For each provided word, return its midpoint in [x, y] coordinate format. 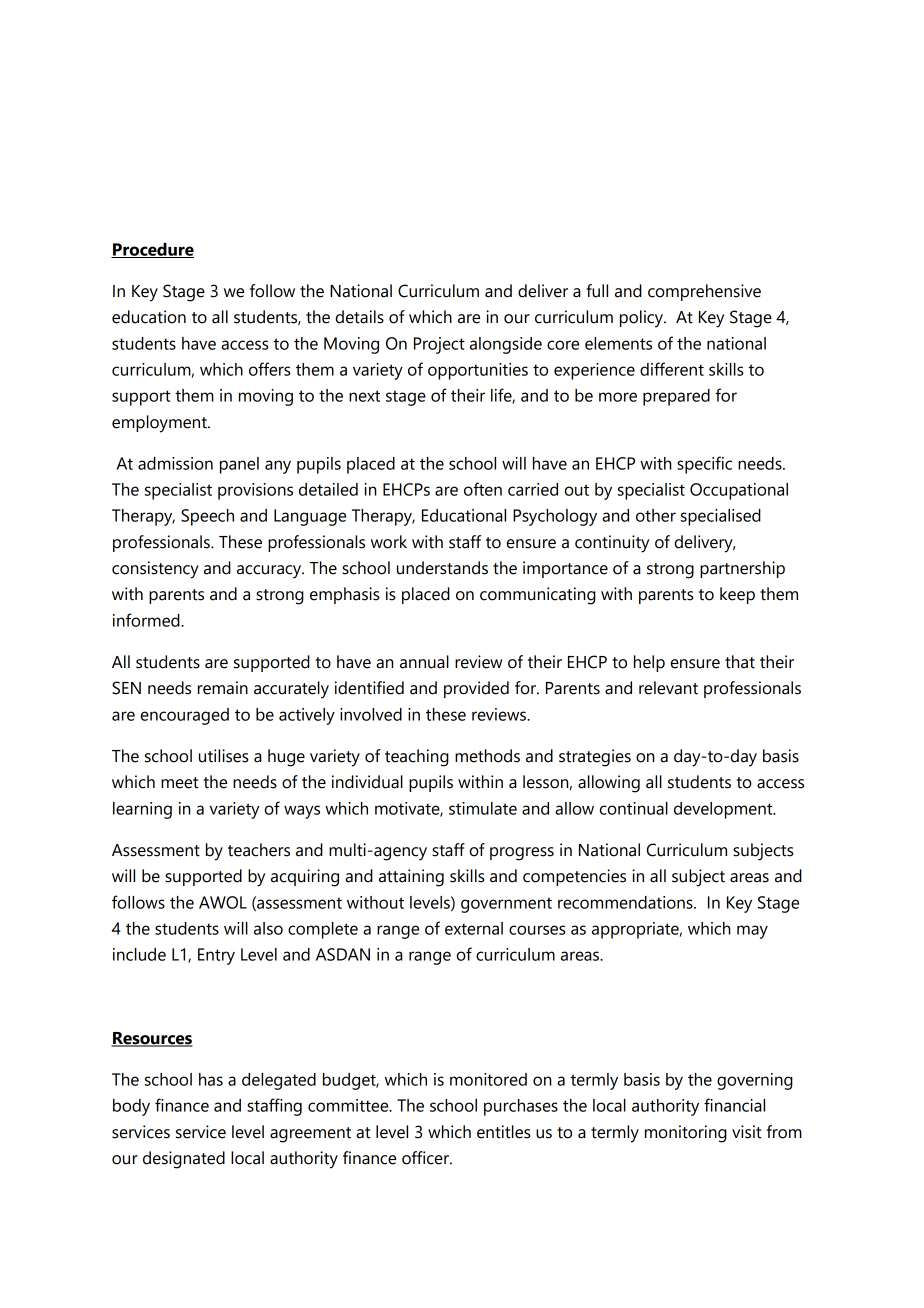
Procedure [152, 250]
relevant [668, 688]
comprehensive [704, 292]
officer [426, 1158]
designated [184, 1160]
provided [476, 689]
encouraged [184, 716]
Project [439, 345]
